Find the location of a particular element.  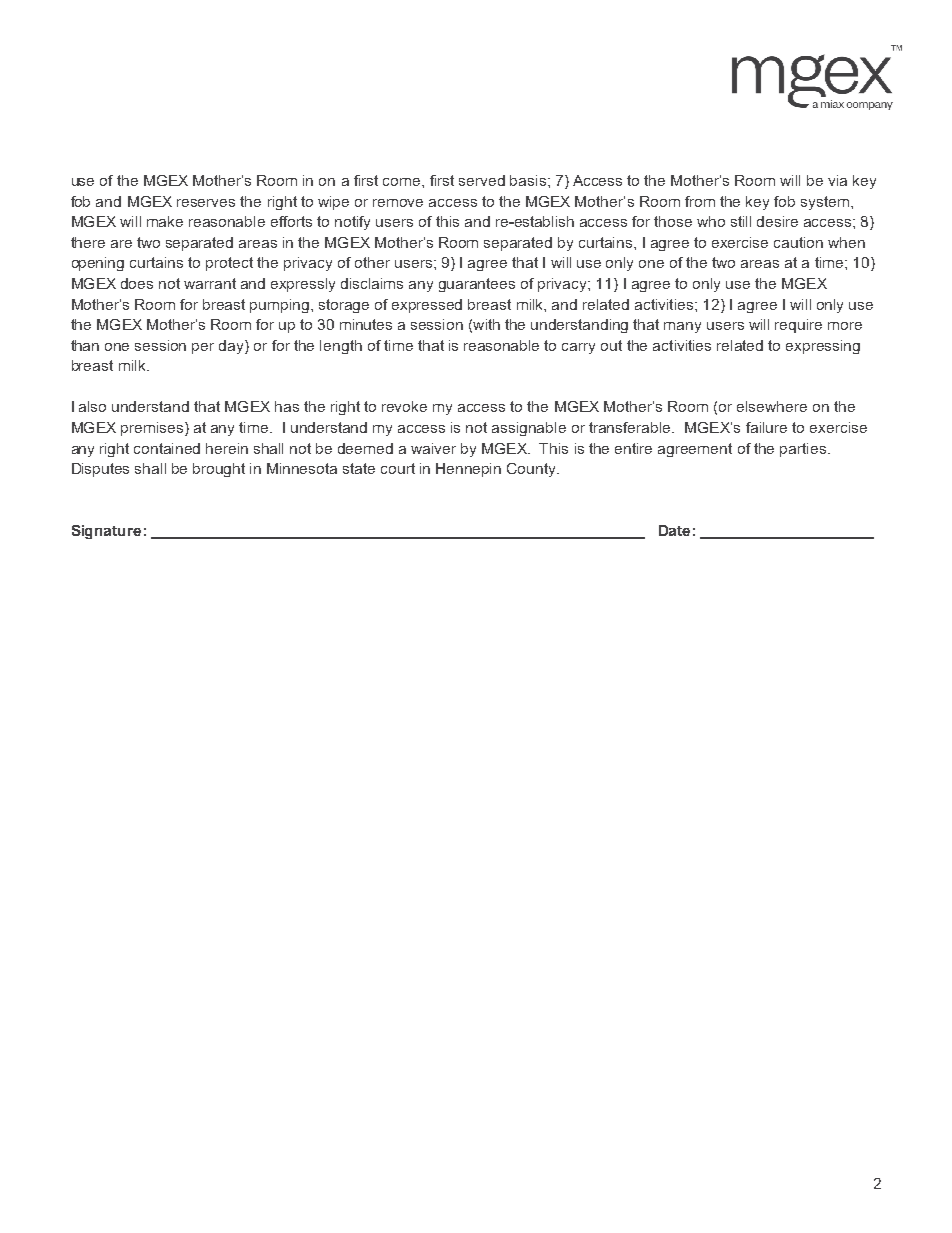

revoke is located at coordinates (404, 406).
